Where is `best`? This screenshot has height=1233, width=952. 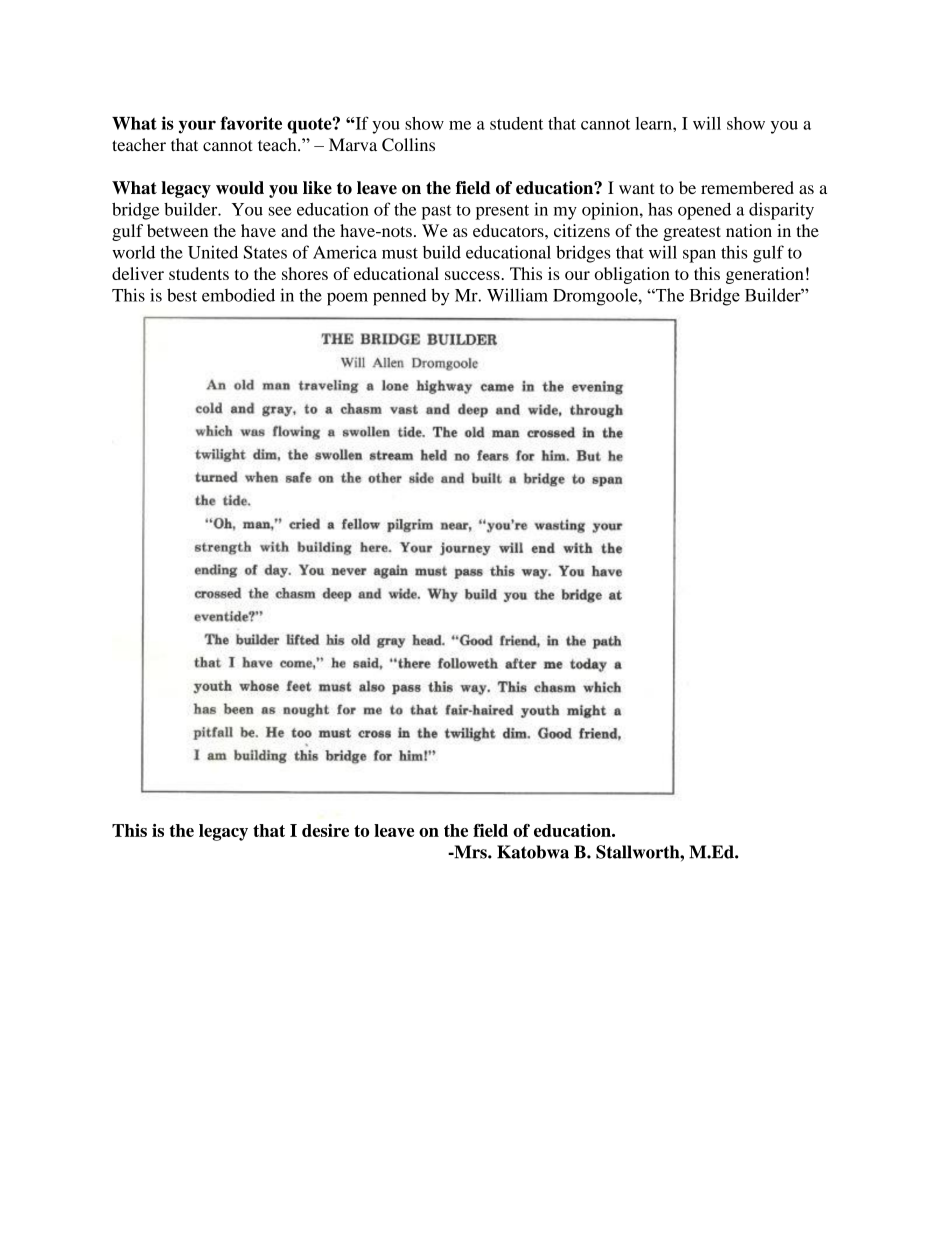 best is located at coordinates (182, 295).
